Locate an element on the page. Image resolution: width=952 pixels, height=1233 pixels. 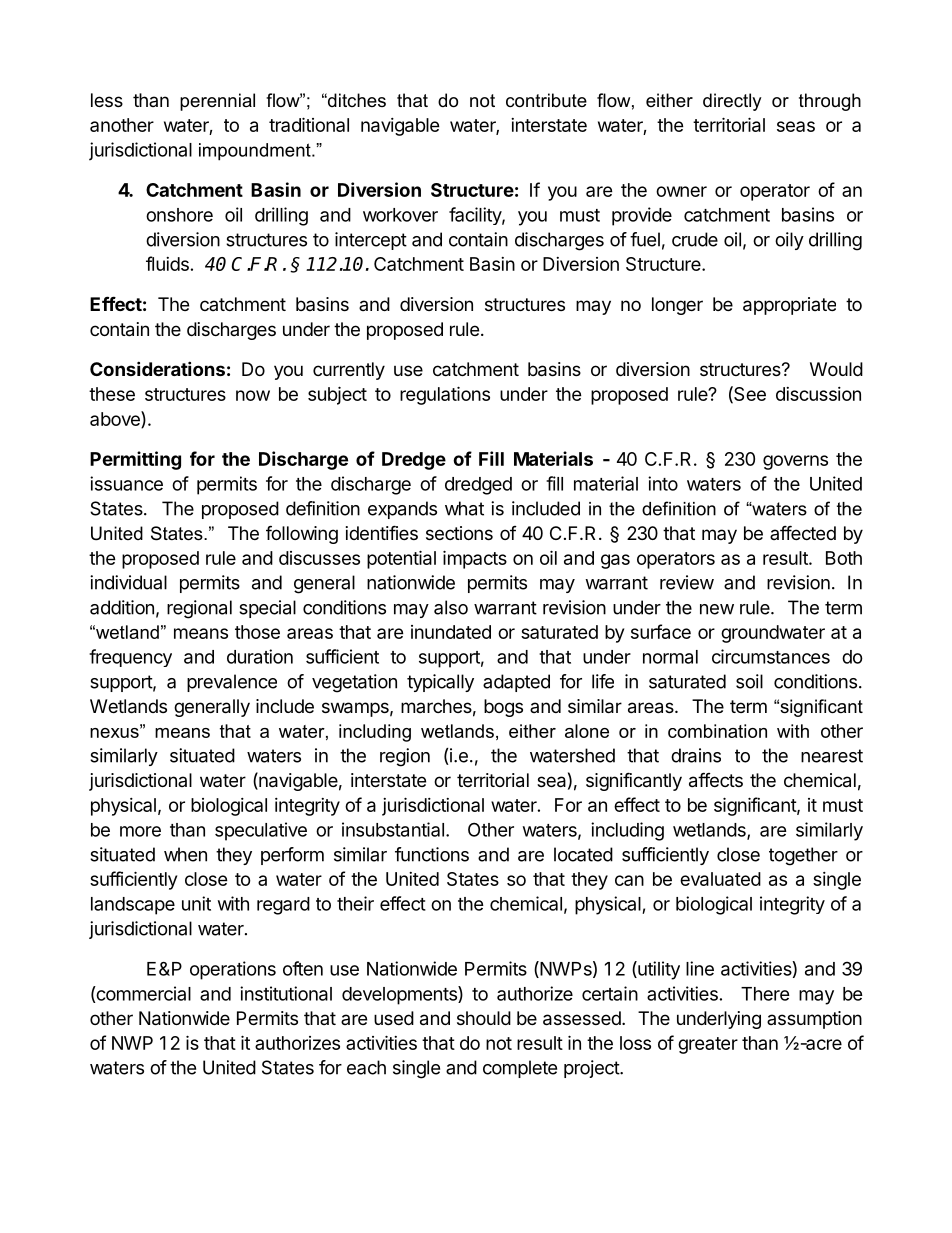
what is located at coordinates (464, 508).
